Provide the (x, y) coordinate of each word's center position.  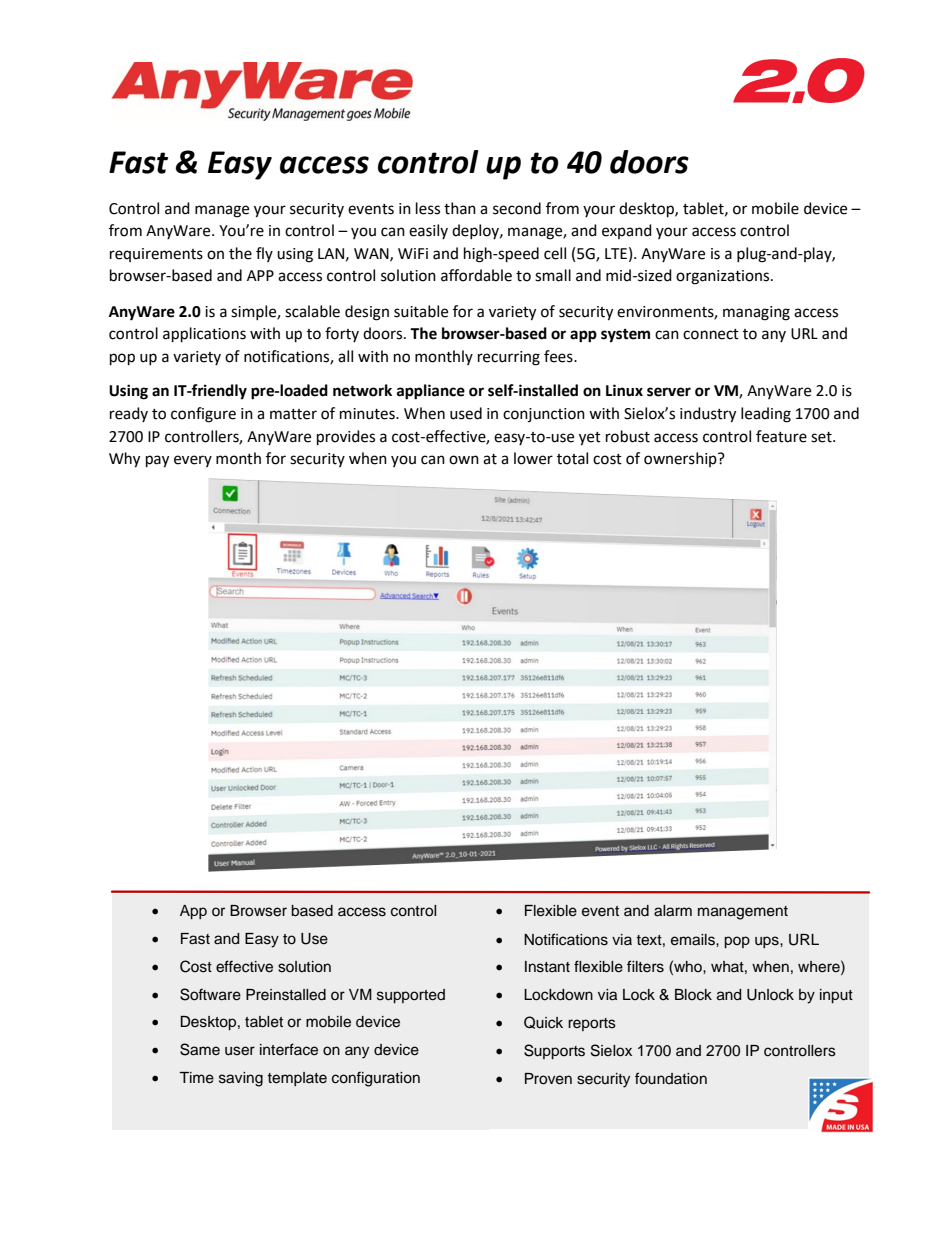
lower (533, 458)
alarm (673, 911)
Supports (554, 1052)
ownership (681, 459)
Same (200, 1049)
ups (768, 942)
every (193, 461)
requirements (156, 255)
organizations (724, 277)
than (460, 208)
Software (210, 994)
